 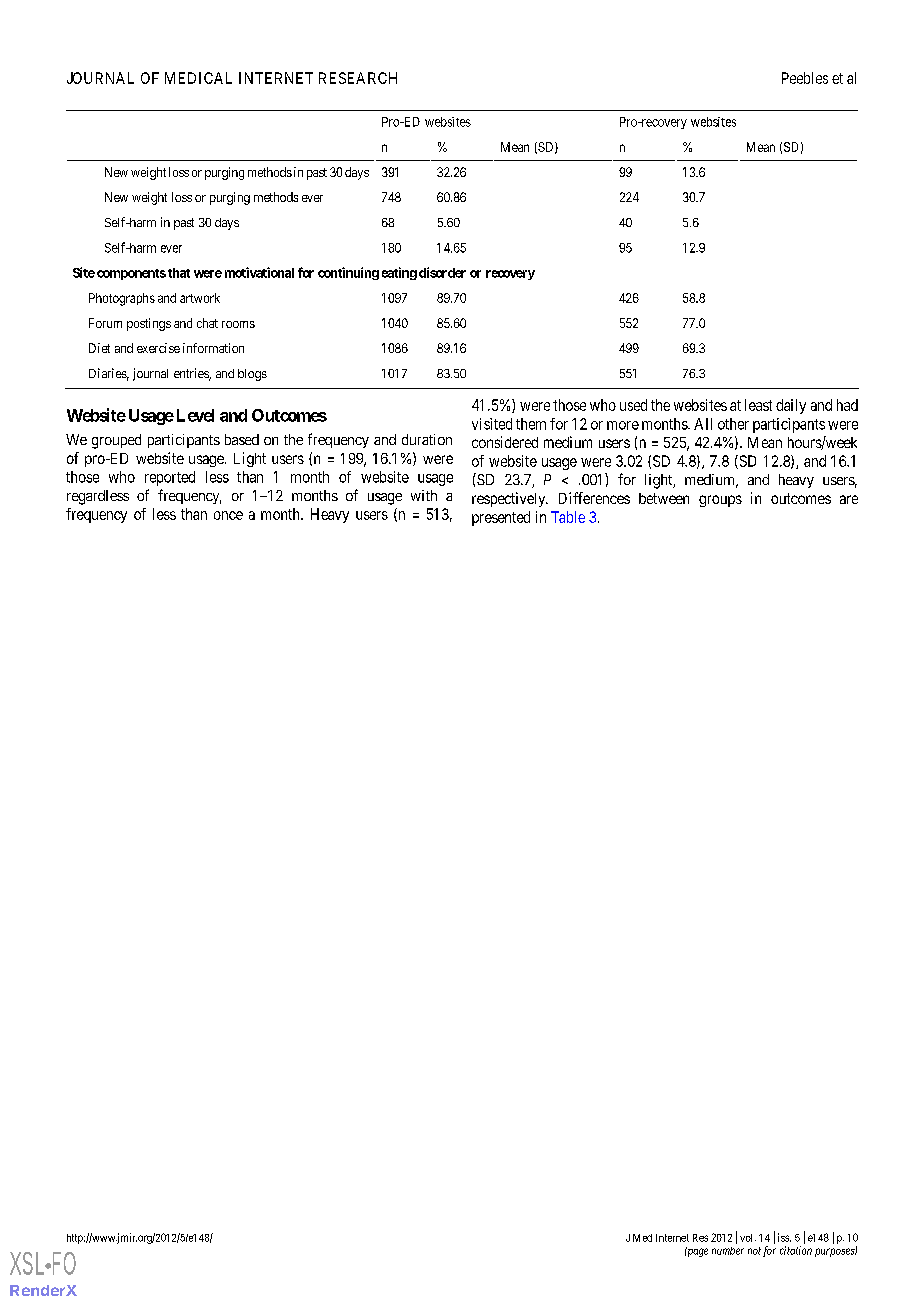 What do you see at coordinates (198, 78) in the document?
I see `MEDICAL` at bounding box center [198, 78].
